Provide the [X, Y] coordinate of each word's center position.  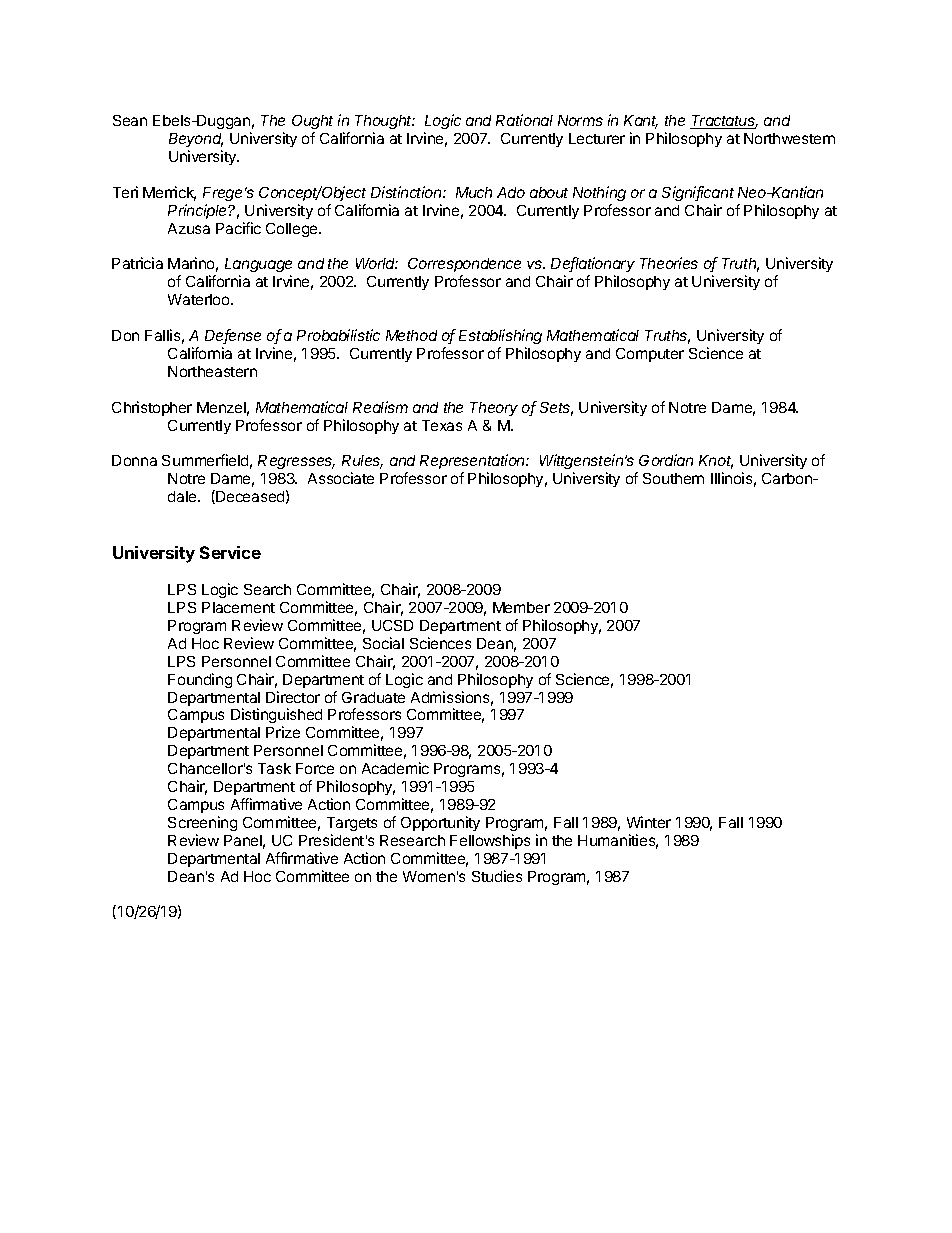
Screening [202, 823]
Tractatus [724, 122]
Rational [524, 120]
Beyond [196, 140]
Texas [442, 425]
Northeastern [212, 371]
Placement [238, 607]
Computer [650, 355]
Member [521, 607]
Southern [673, 478]
